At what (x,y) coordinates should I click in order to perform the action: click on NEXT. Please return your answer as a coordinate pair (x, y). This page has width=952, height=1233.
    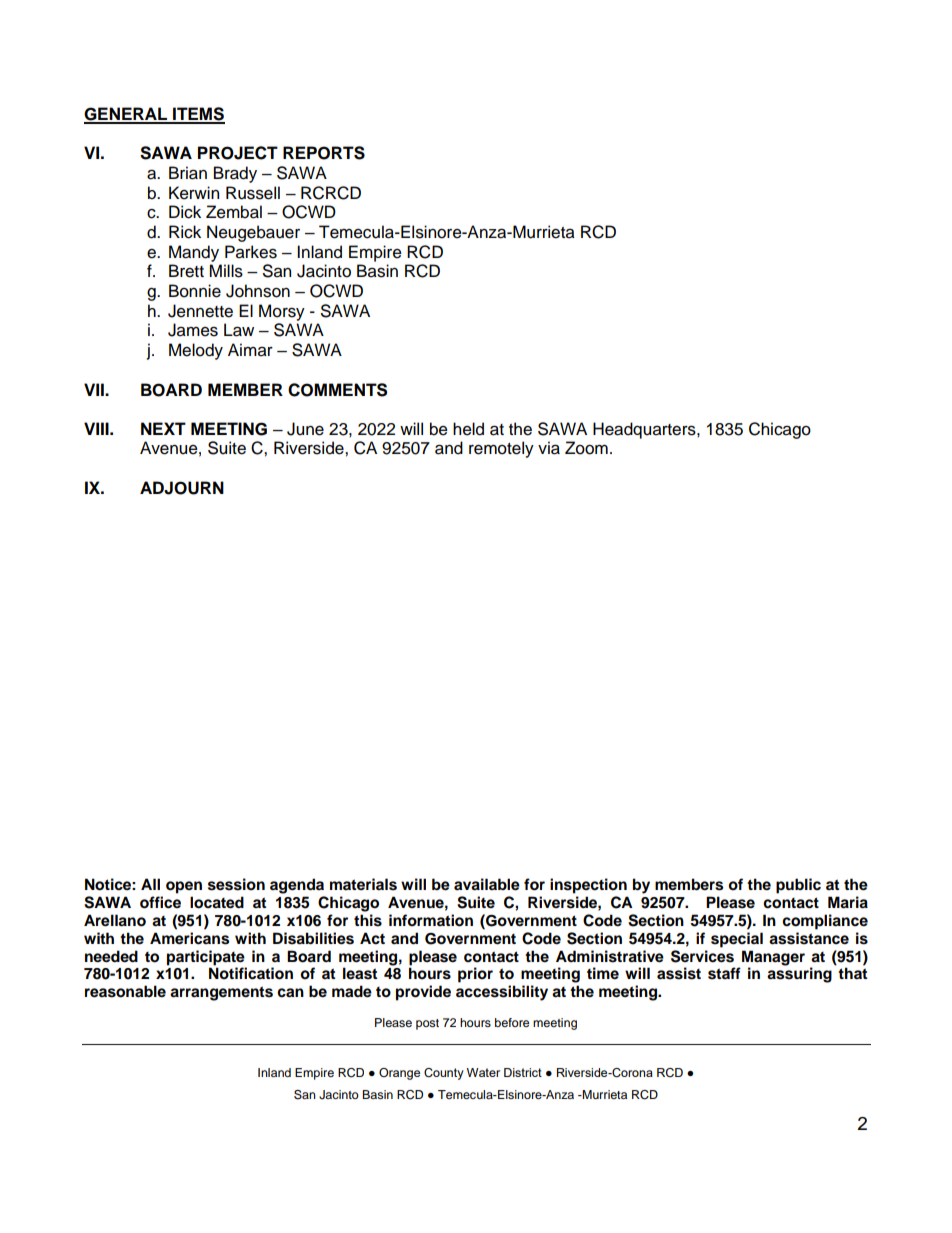
    Looking at the image, I should click on (163, 428).
